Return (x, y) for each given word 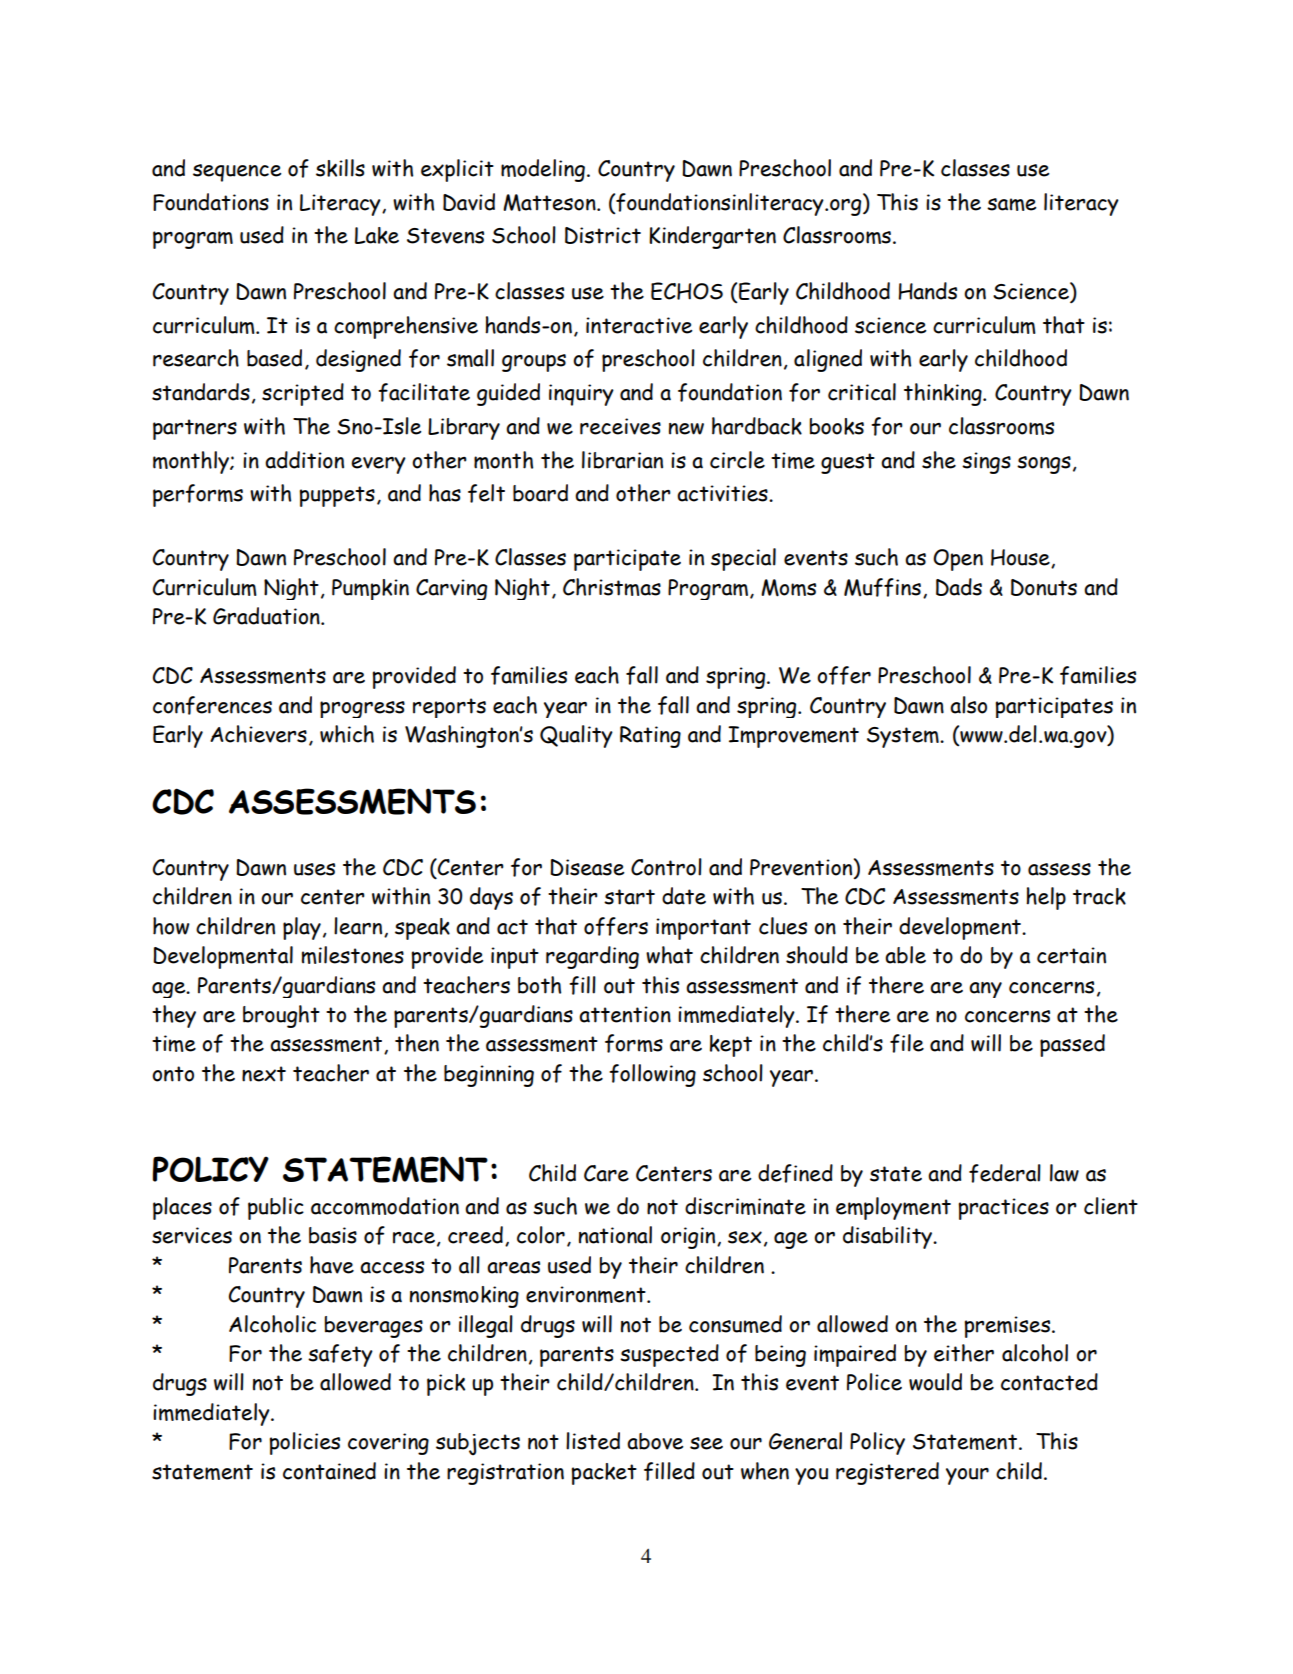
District (603, 235)
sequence (237, 173)
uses (314, 869)
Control (666, 867)
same (1011, 204)
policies (304, 1443)
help (1046, 898)
